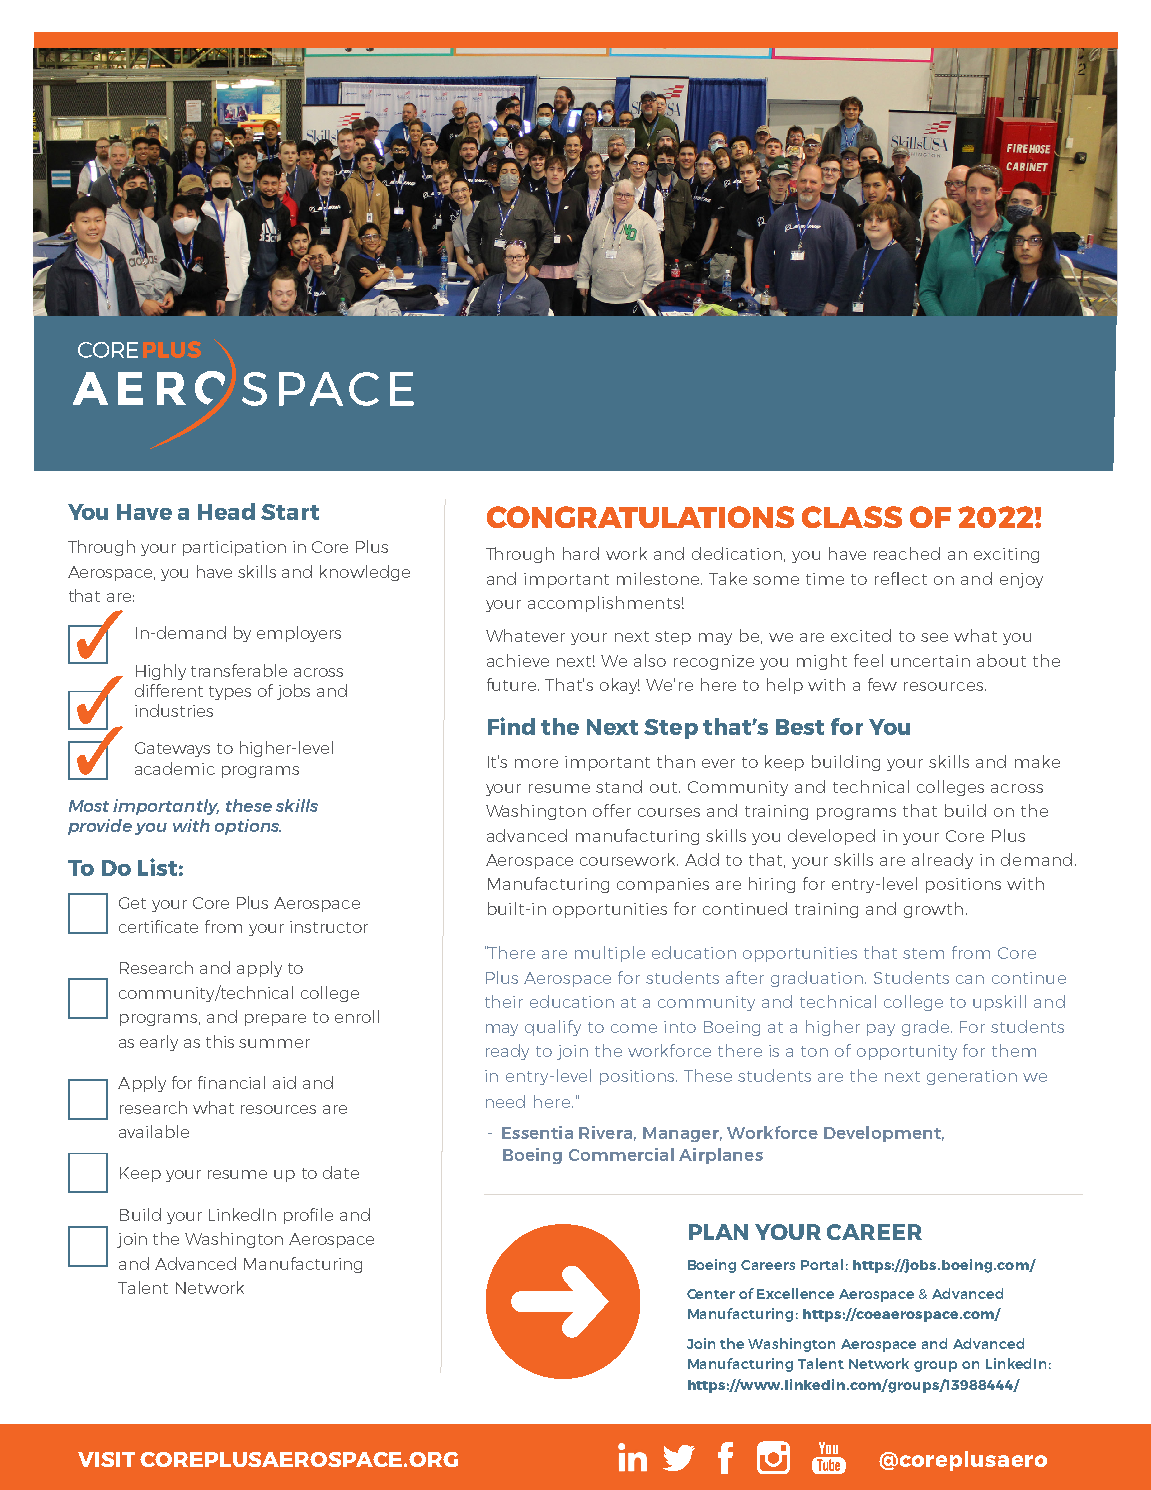 Image resolution: width=1151 pixels, height=1490 pixels. Describe the element at coordinates (504, 1001) in the screenshot. I see `their` at that location.
